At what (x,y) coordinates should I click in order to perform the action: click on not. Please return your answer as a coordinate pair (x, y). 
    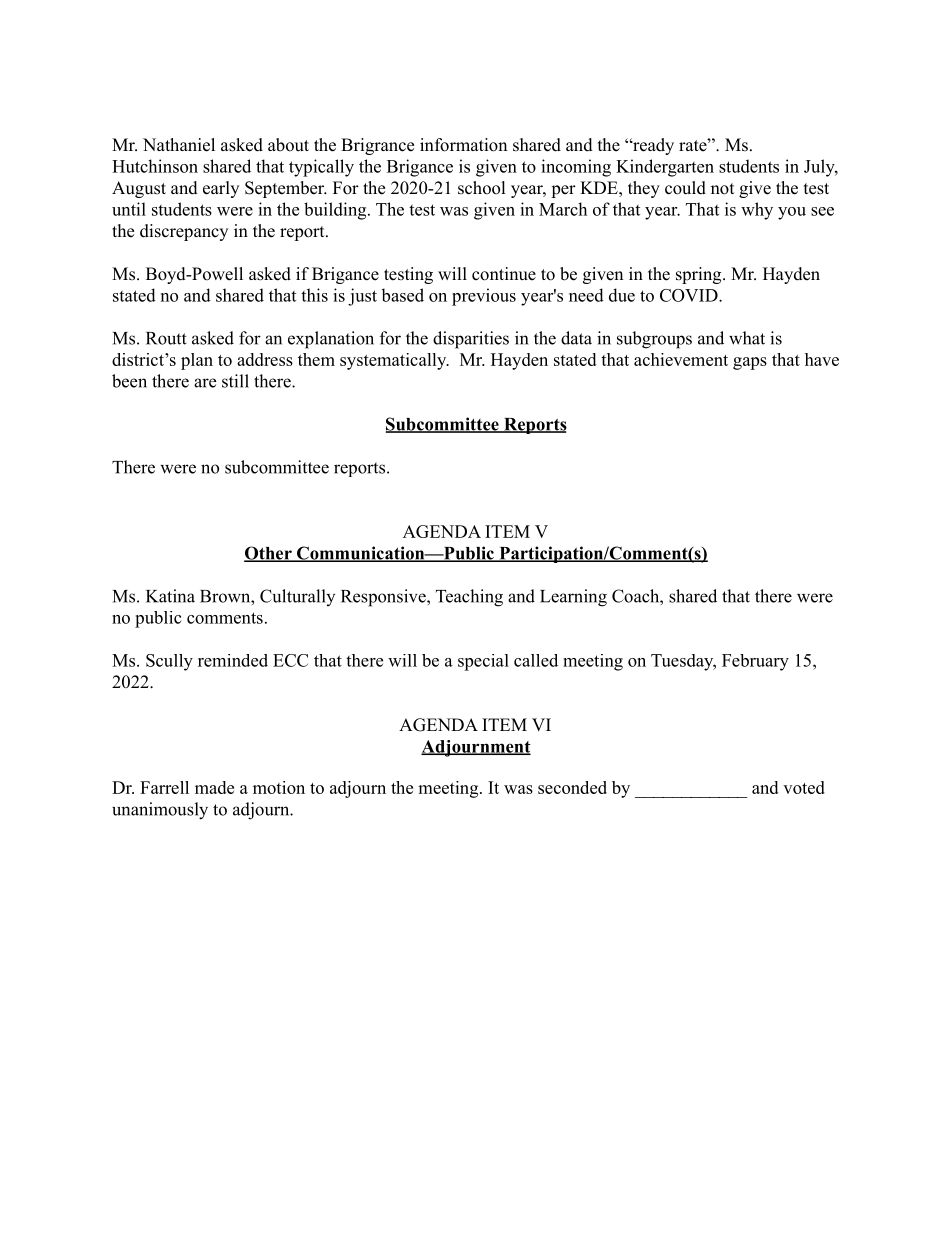
    Looking at the image, I should click on (722, 189).
